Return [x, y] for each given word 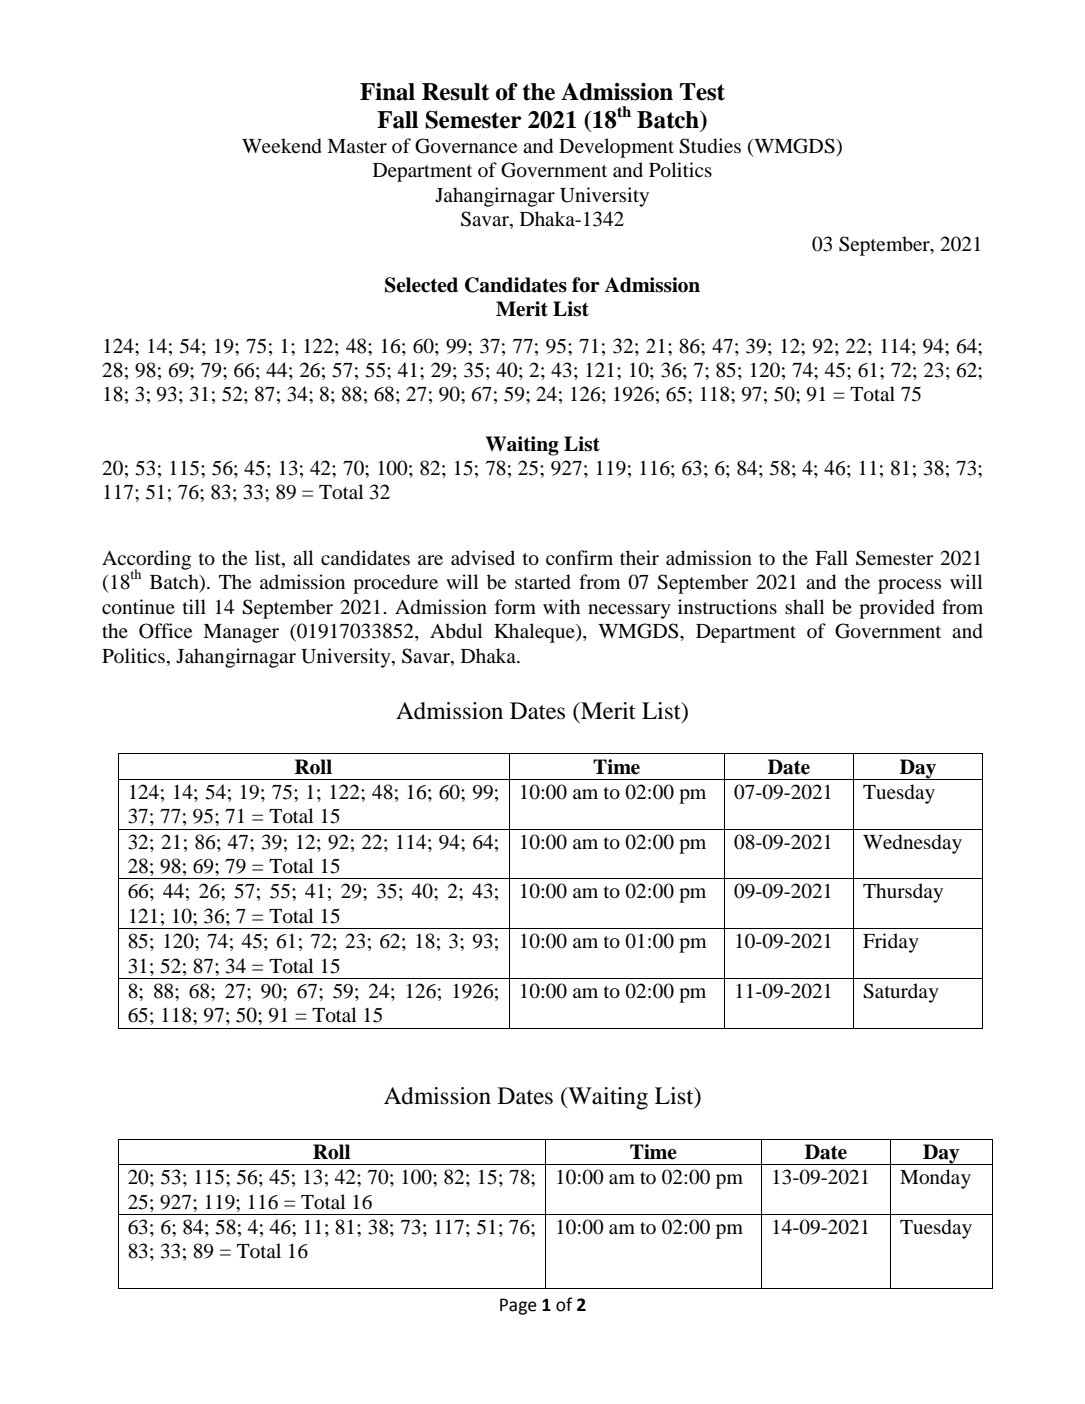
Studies [710, 146]
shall [805, 606]
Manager [241, 633]
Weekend [282, 146]
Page [518, 1306]
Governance [466, 146]
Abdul [456, 631]
